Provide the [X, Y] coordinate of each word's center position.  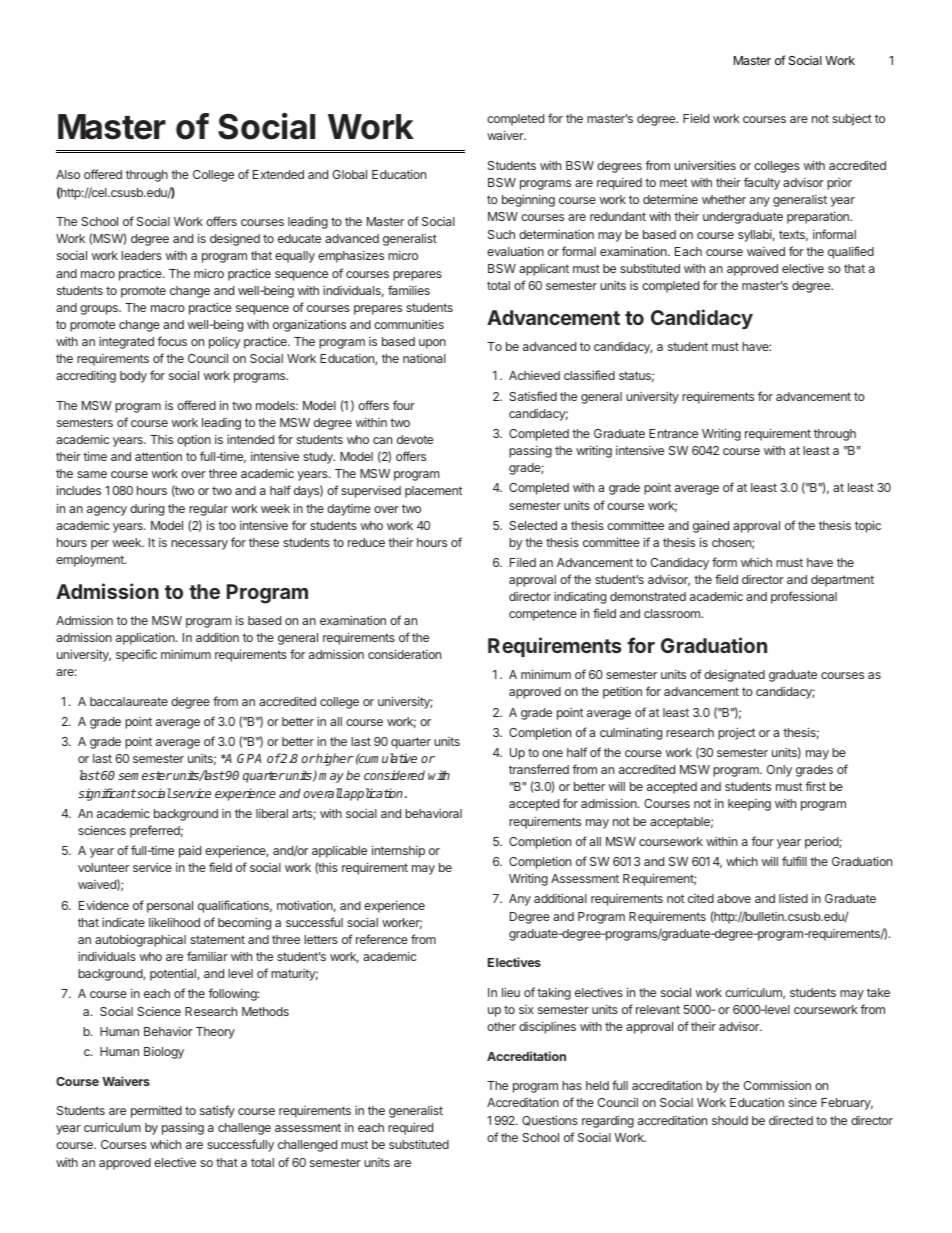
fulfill [794, 861]
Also [68, 174]
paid [190, 851]
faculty [762, 183]
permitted [156, 1112]
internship [398, 851]
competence [543, 615]
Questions [550, 1120]
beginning [528, 200]
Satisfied [533, 396]
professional [804, 597]
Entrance [673, 433]
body [133, 377]
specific [136, 655]
